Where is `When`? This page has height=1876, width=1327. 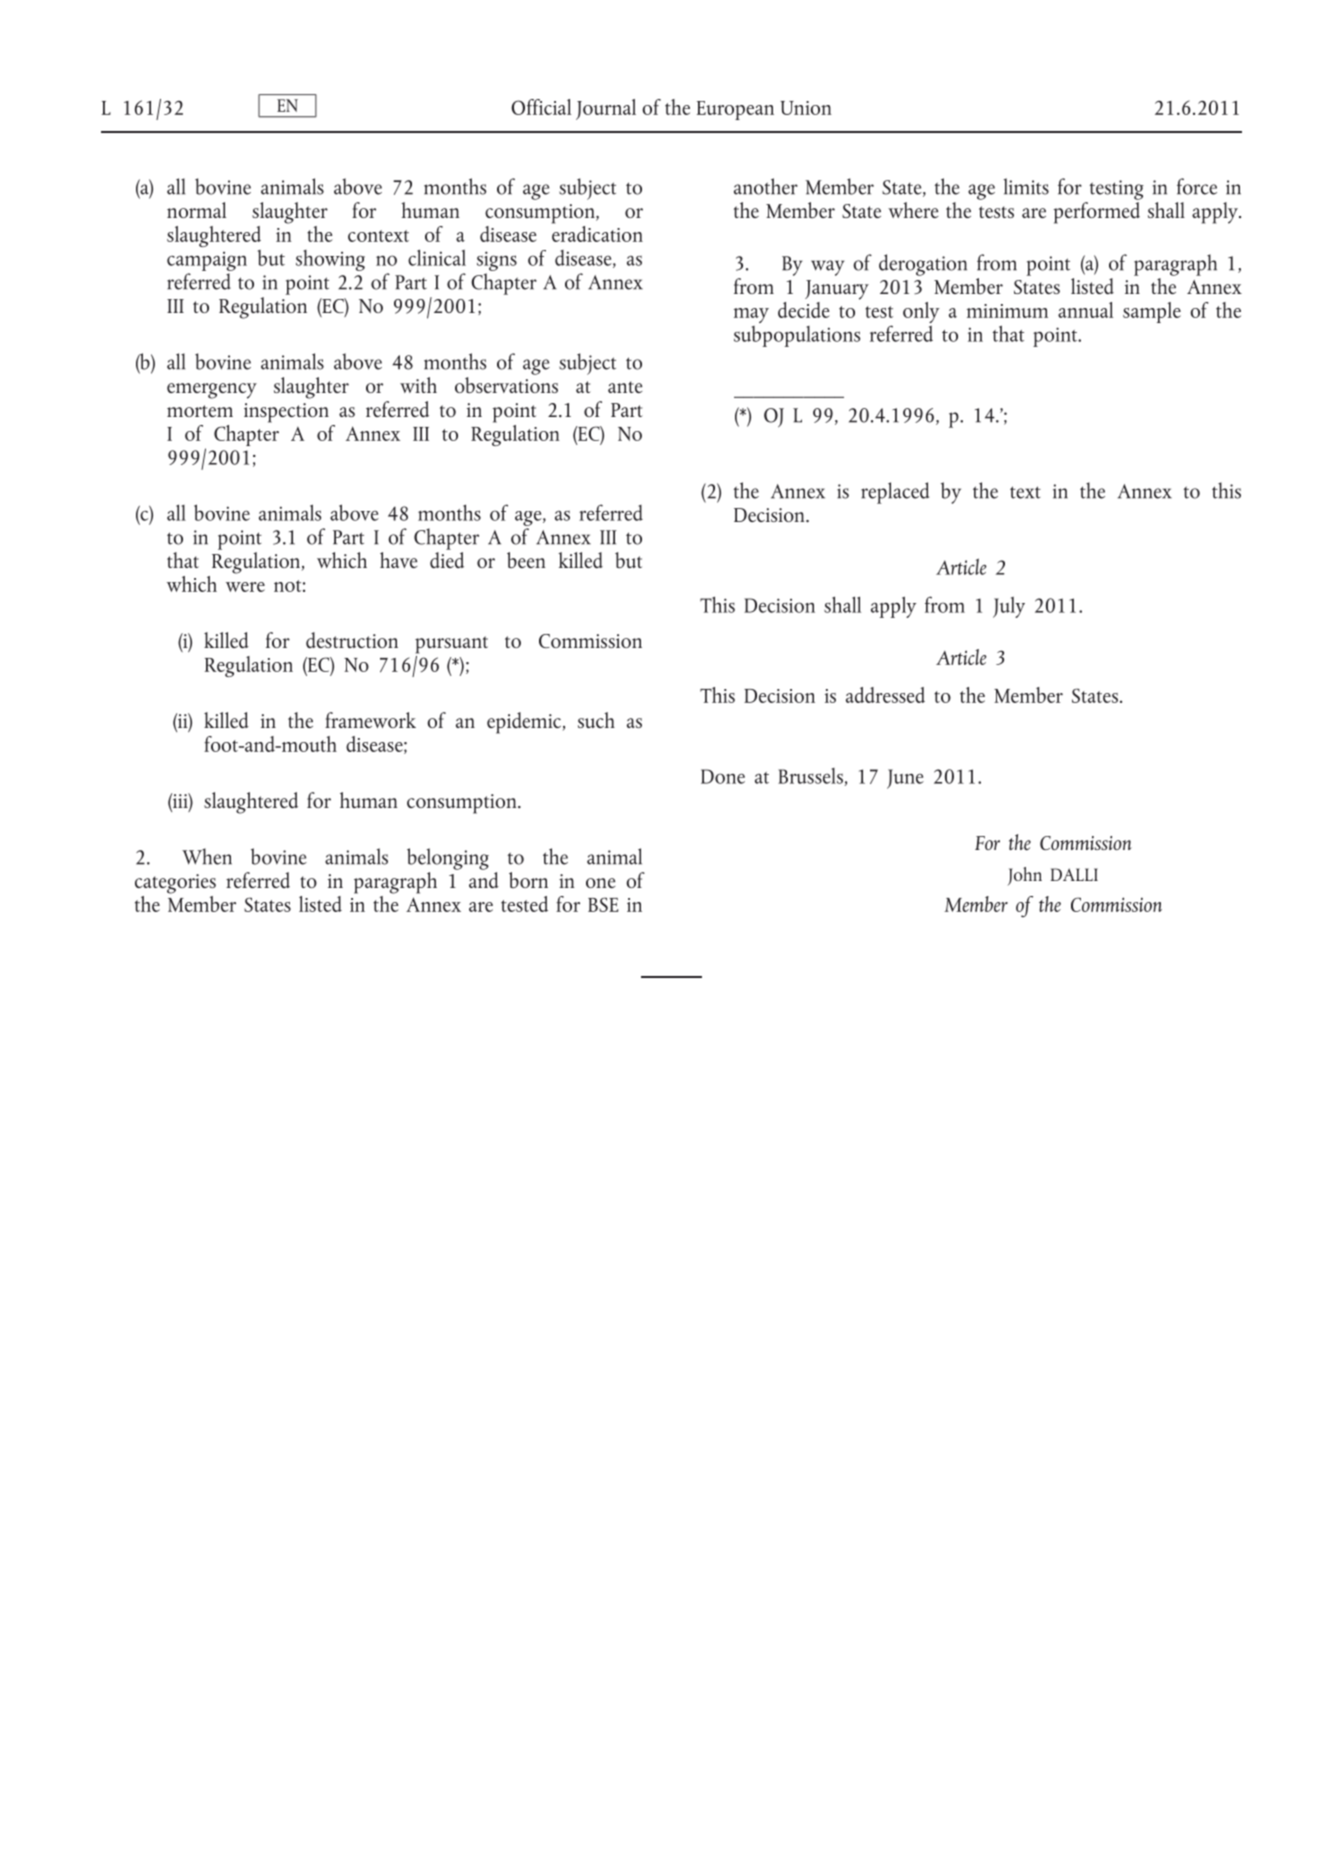 When is located at coordinates (207, 856).
